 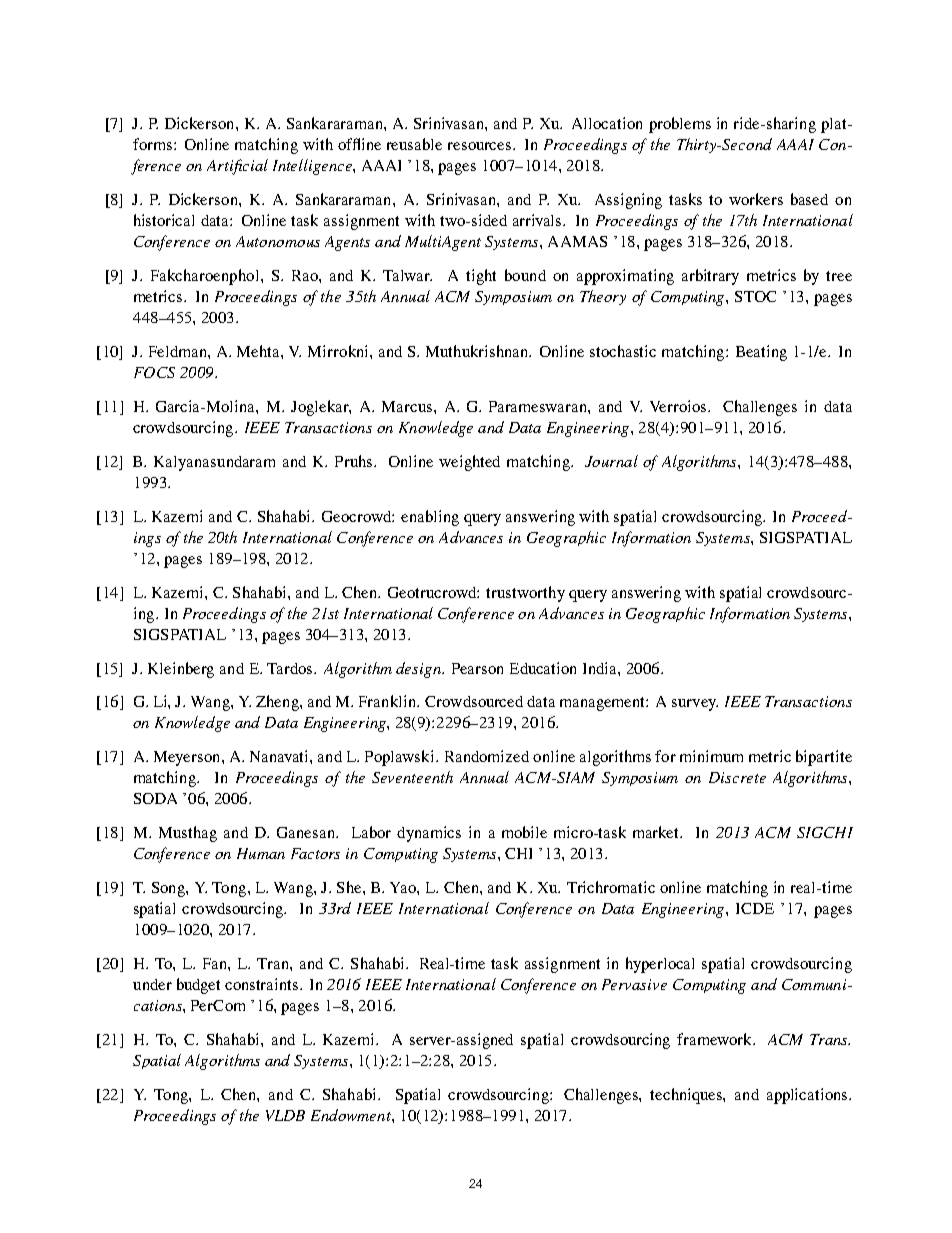 What do you see at coordinates (761, 353) in the screenshot?
I see `Beating` at bounding box center [761, 353].
